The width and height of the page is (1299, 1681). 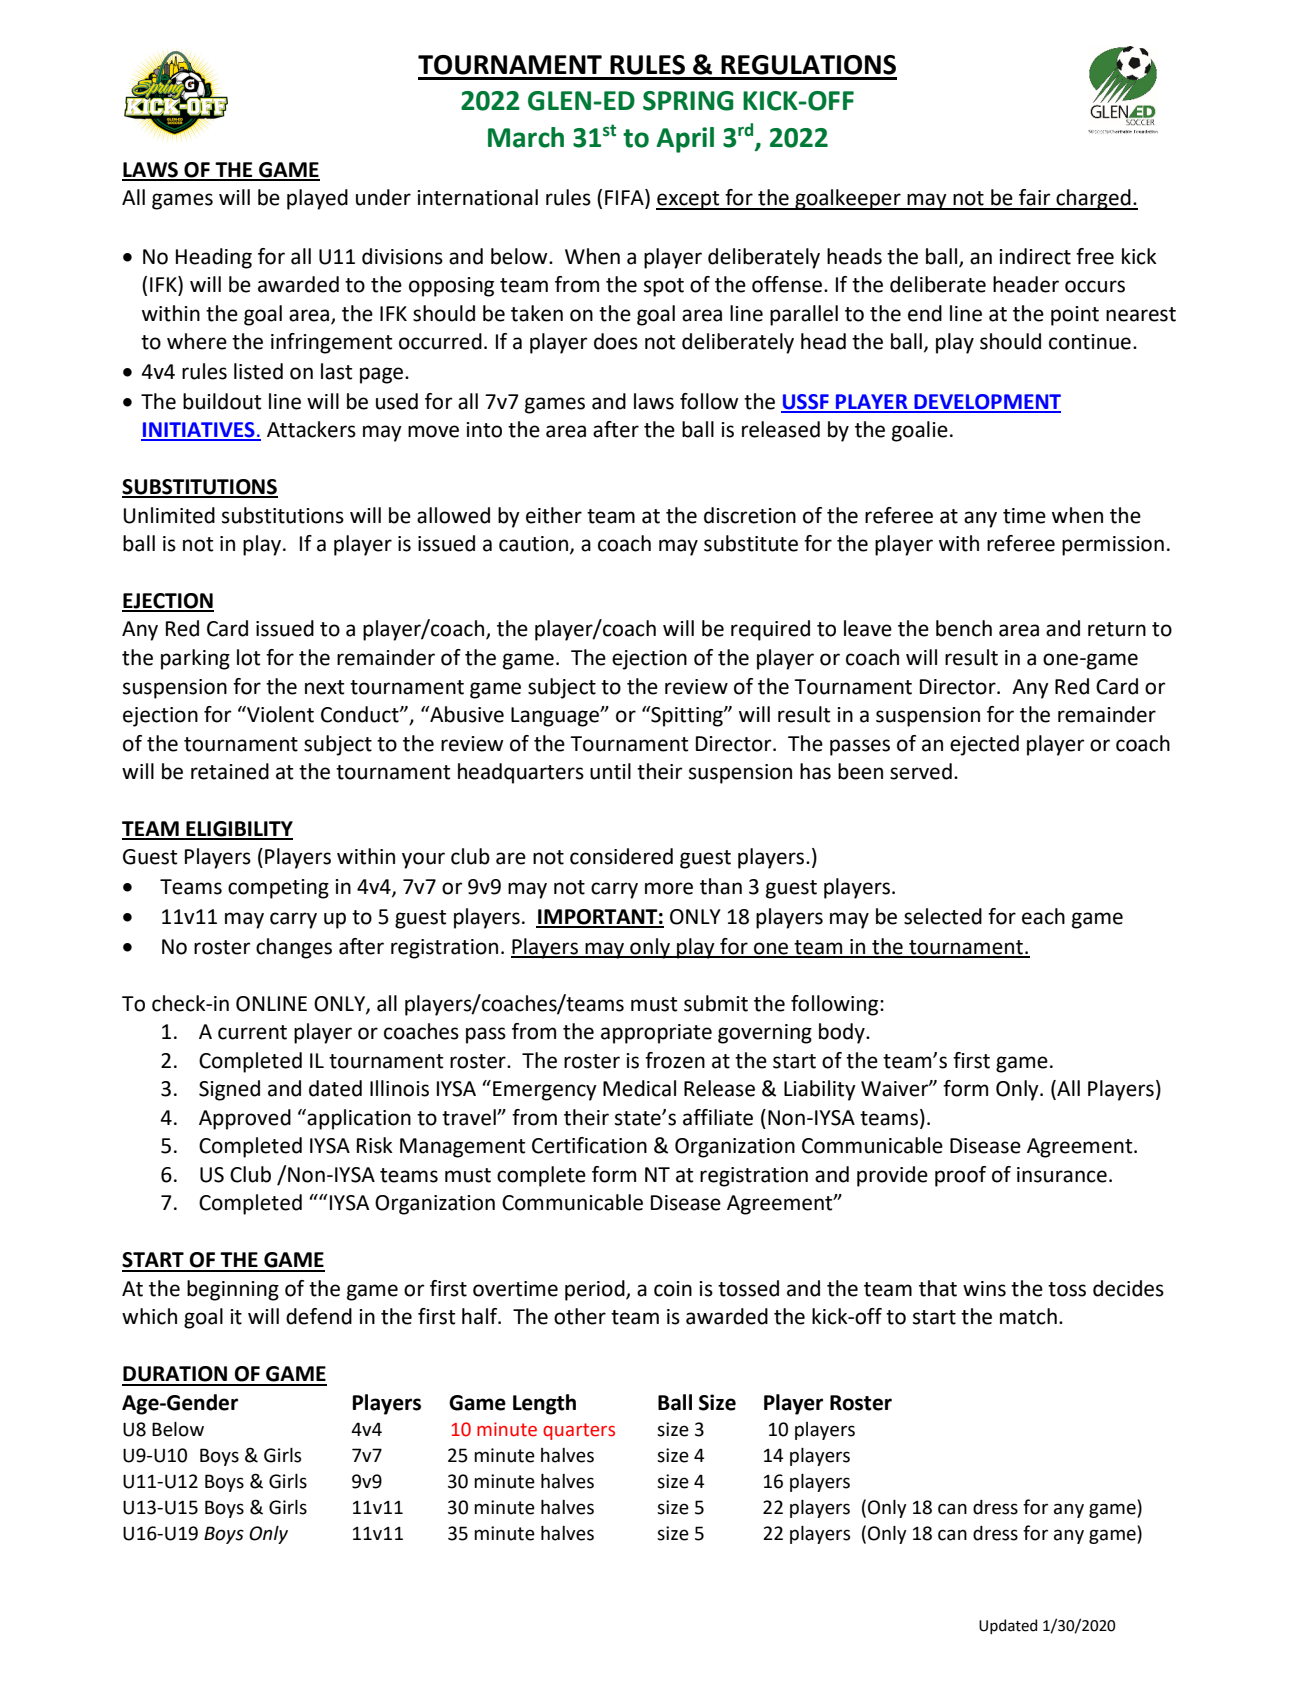 What do you see at coordinates (1043, 916) in the page?
I see `each` at bounding box center [1043, 916].
